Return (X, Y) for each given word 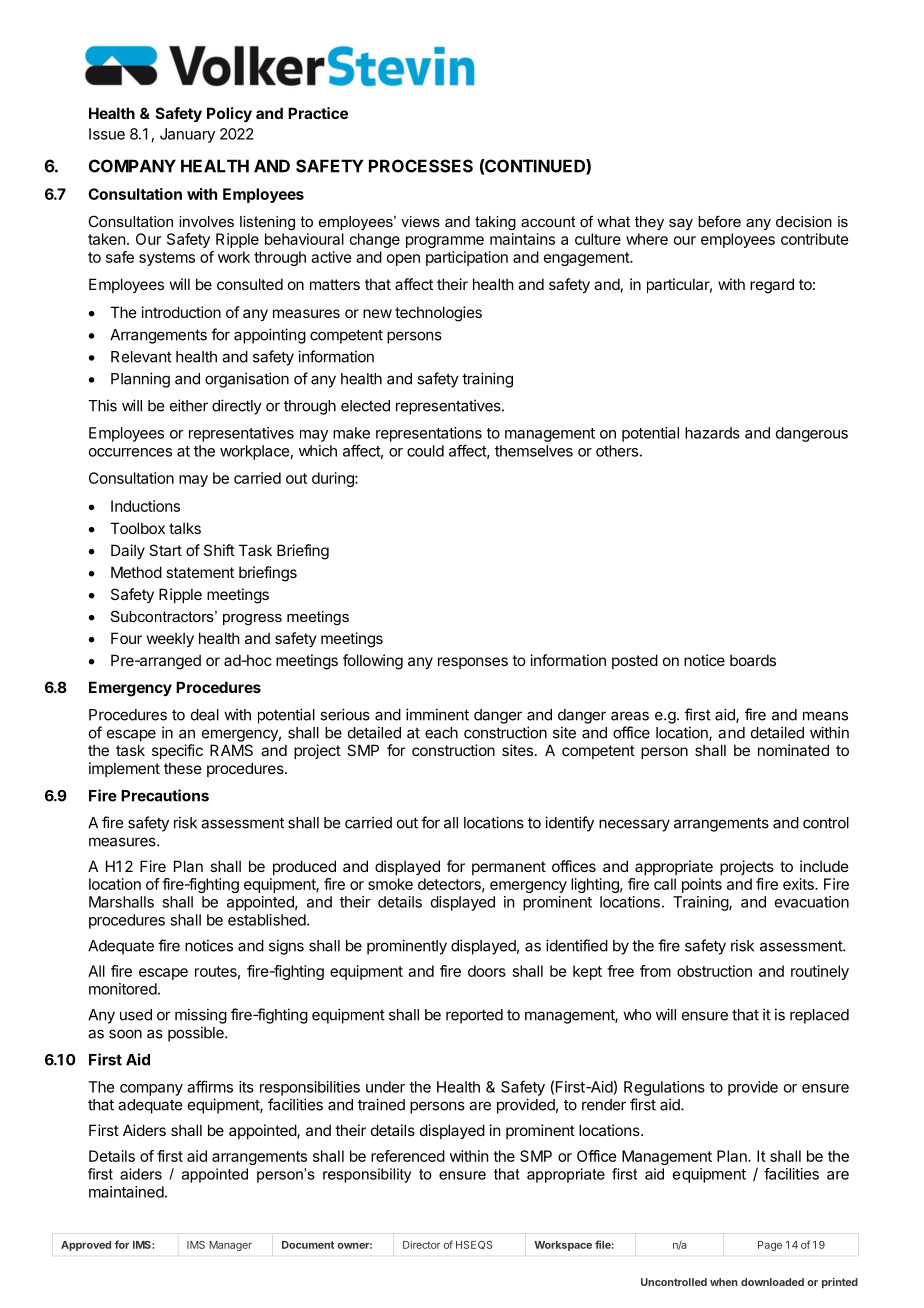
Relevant (141, 357)
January (187, 135)
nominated (793, 750)
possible (197, 1034)
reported (474, 1016)
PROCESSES (421, 166)
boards (753, 660)
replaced (819, 1016)
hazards (712, 433)
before (719, 221)
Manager (230, 1246)
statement (200, 572)
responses (473, 663)
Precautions (165, 795)
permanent (509, 868)
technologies (438, 314)
